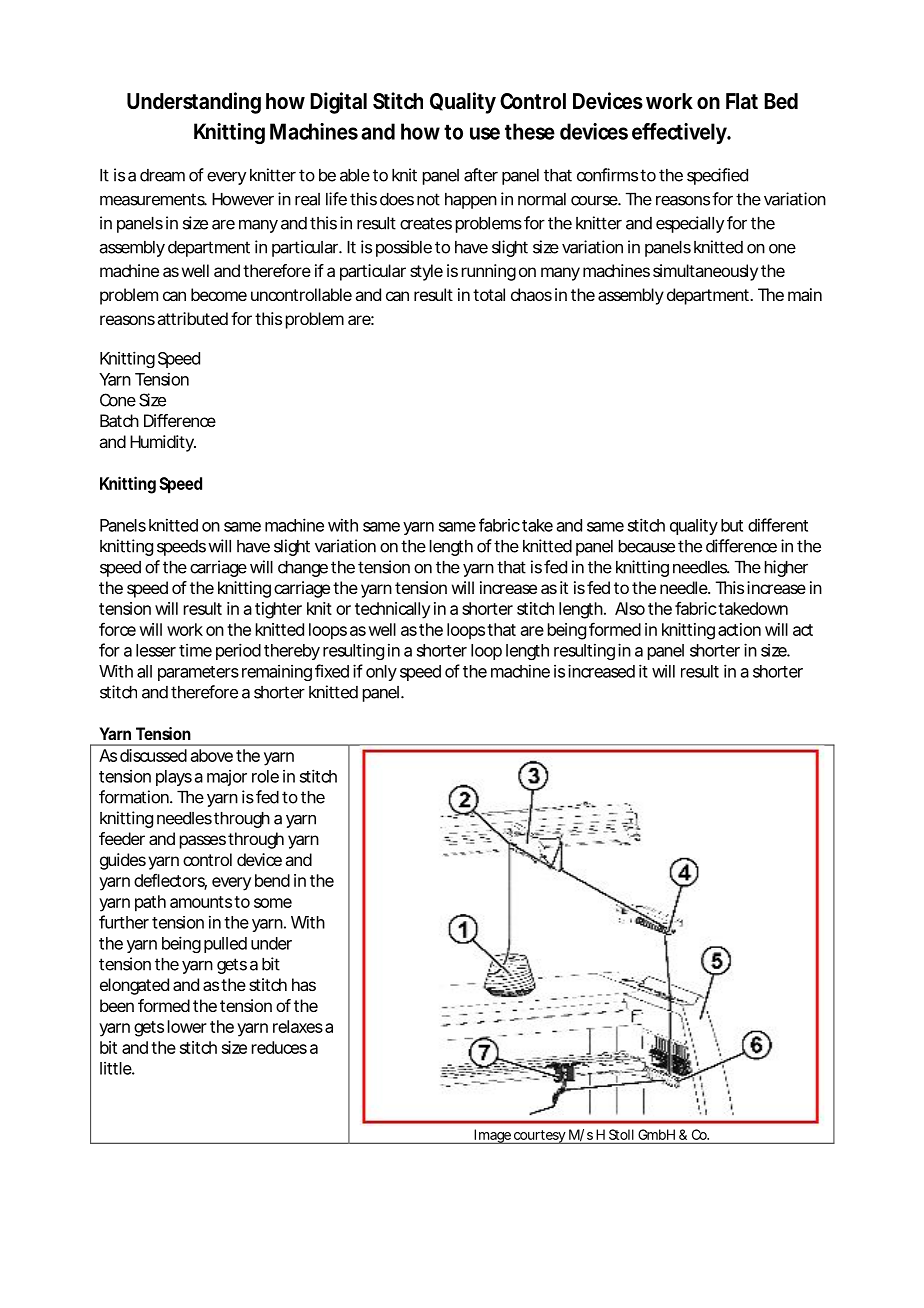 Image resolution: width=924 pixels, height=1308 pixels. What do you see at coordinates (481, 175) in the screenshot?
I see `after` at bounding box center [481, 175].
